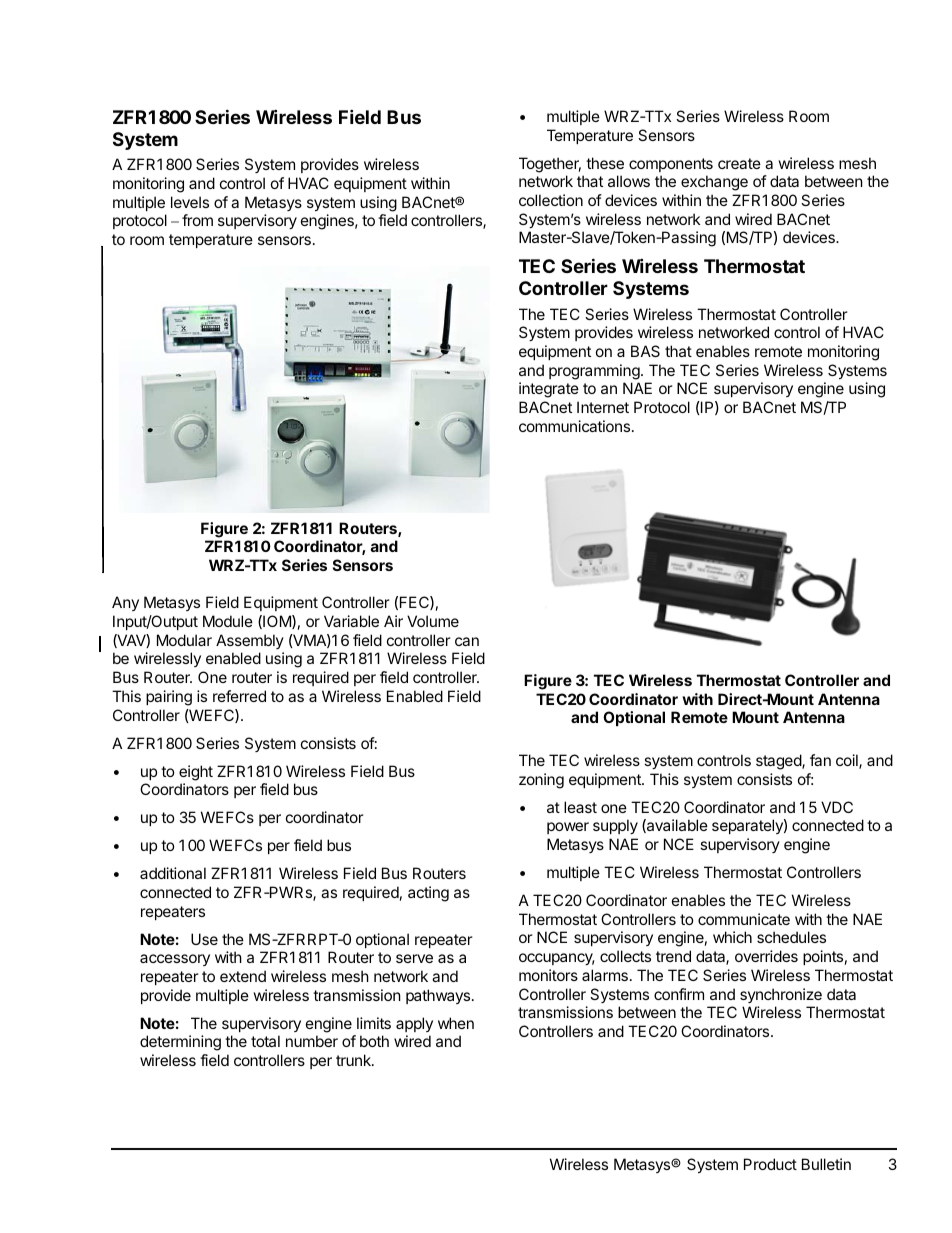  What do you see at coordinates (184, 640) in the screenshot?
I see `Modular` at bounding box center [184, 640].
